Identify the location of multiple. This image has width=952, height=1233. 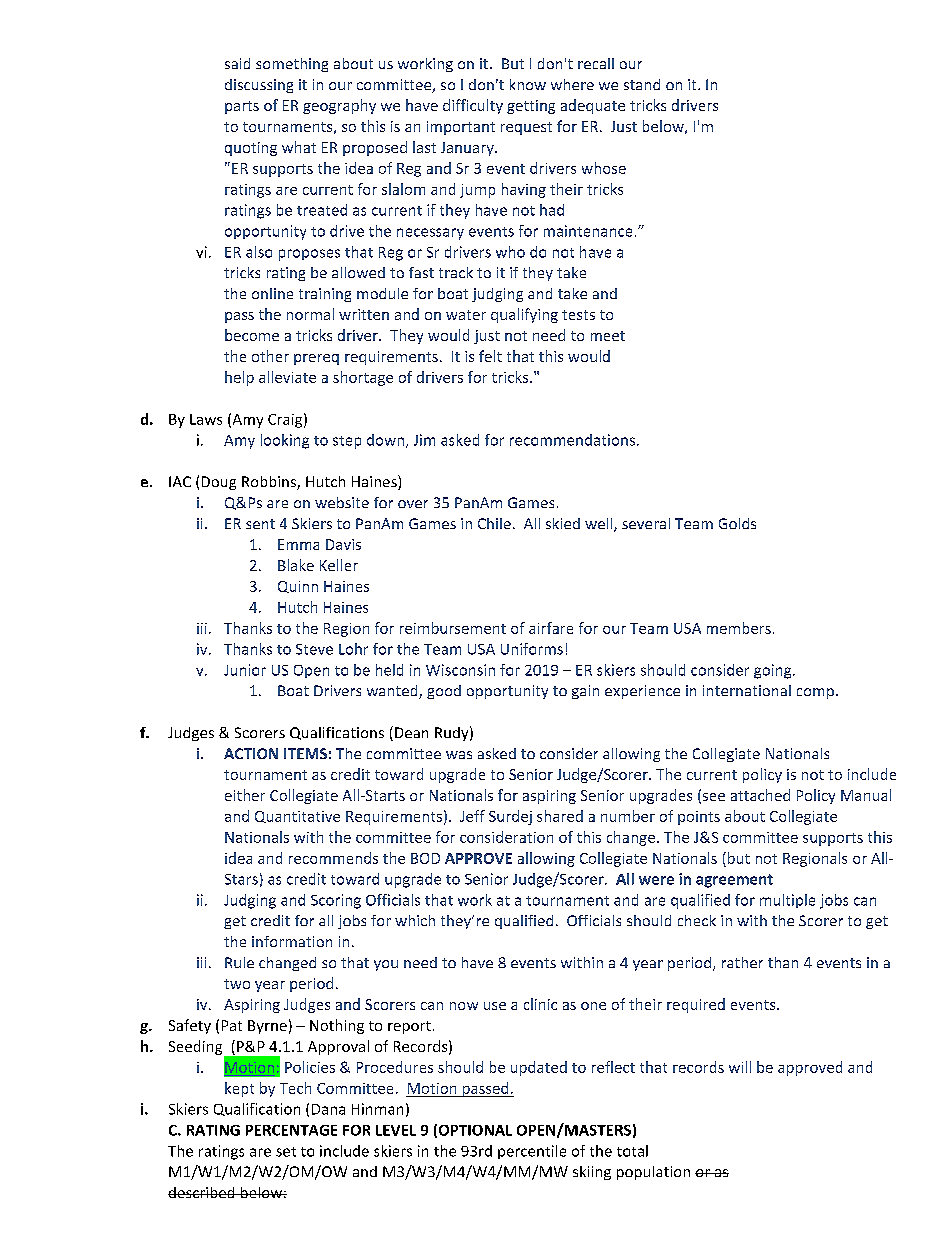
(787, 901).
